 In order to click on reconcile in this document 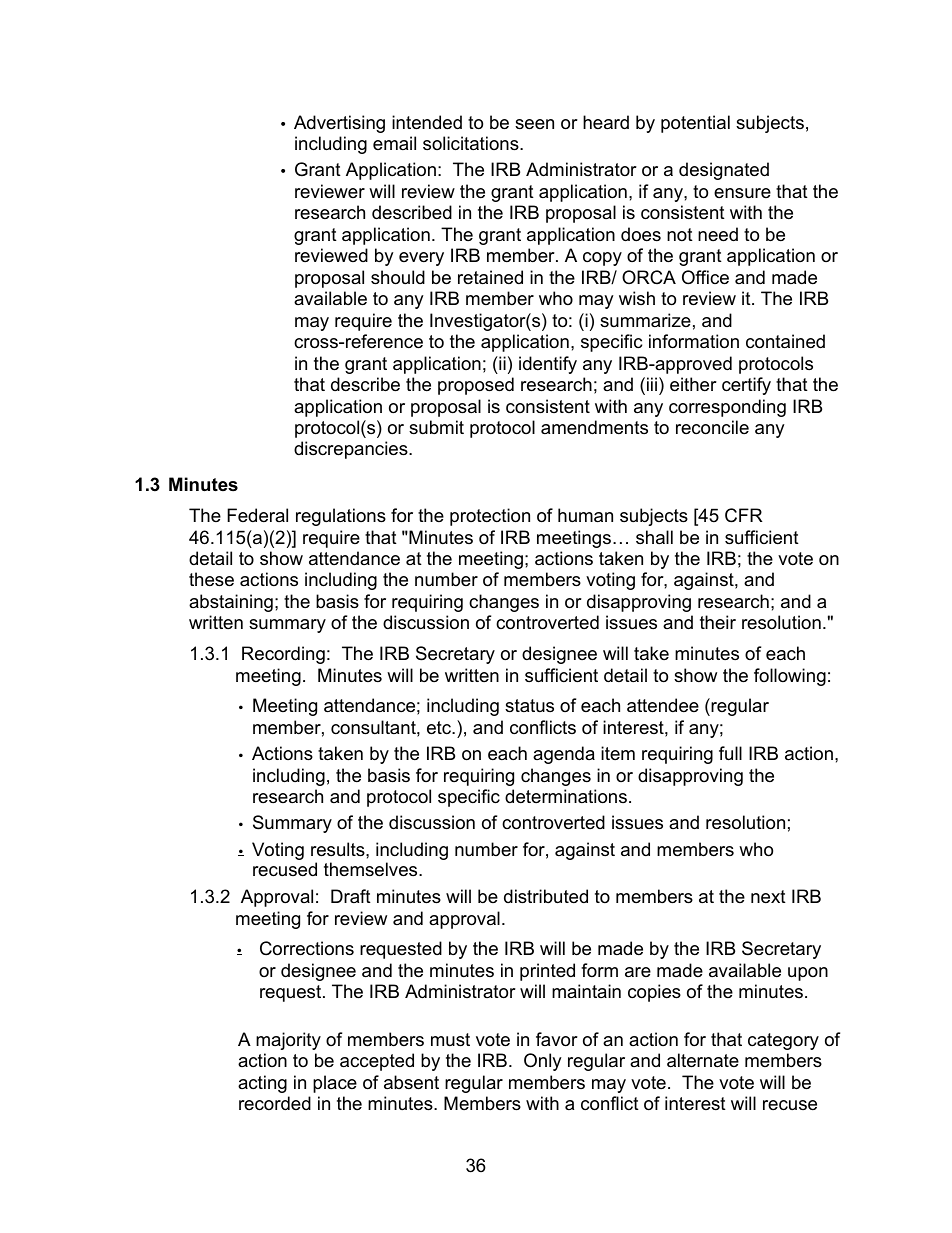, I will do `click(712, 427)`.
